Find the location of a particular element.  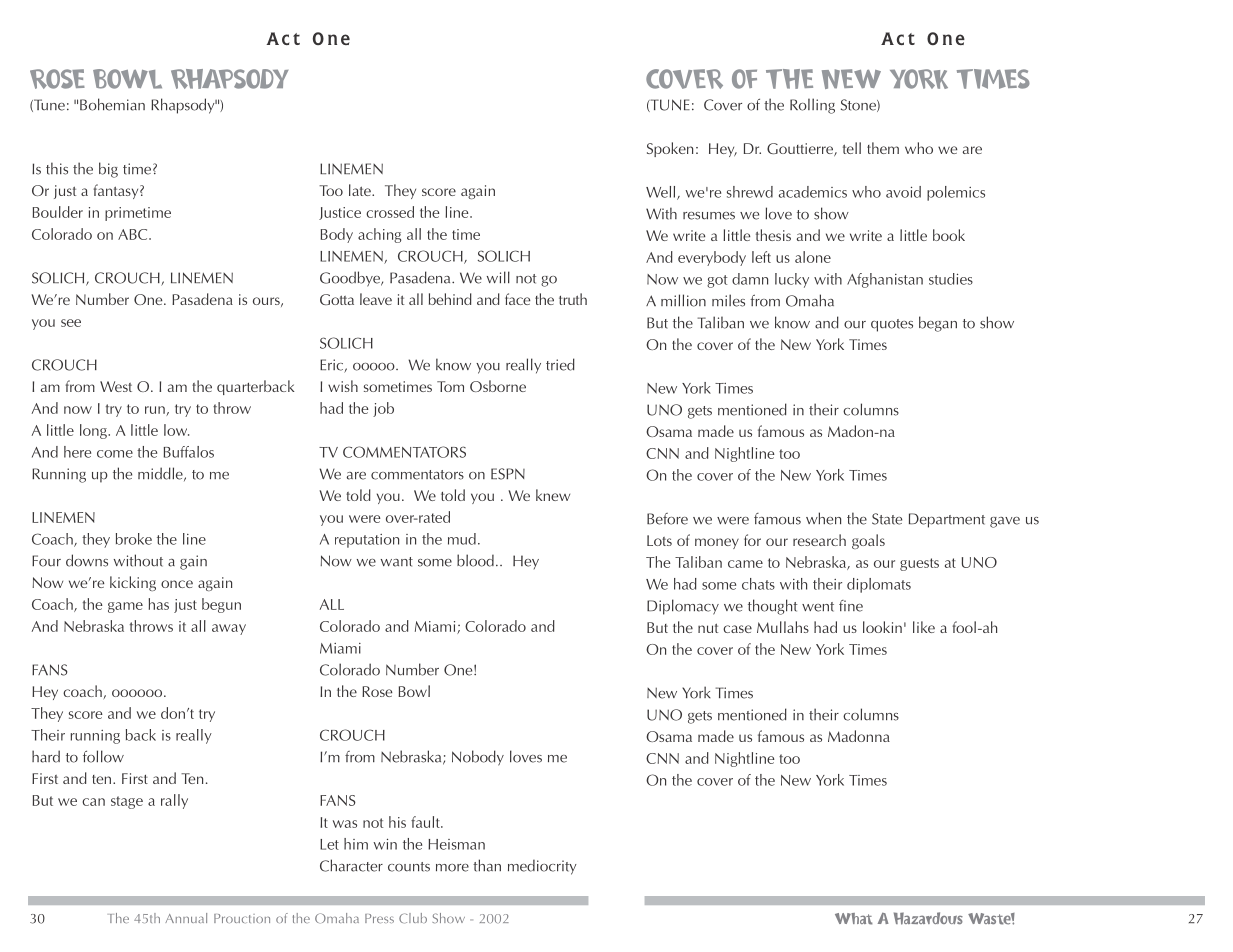

ESPN is located at coordinates (508, 474).
